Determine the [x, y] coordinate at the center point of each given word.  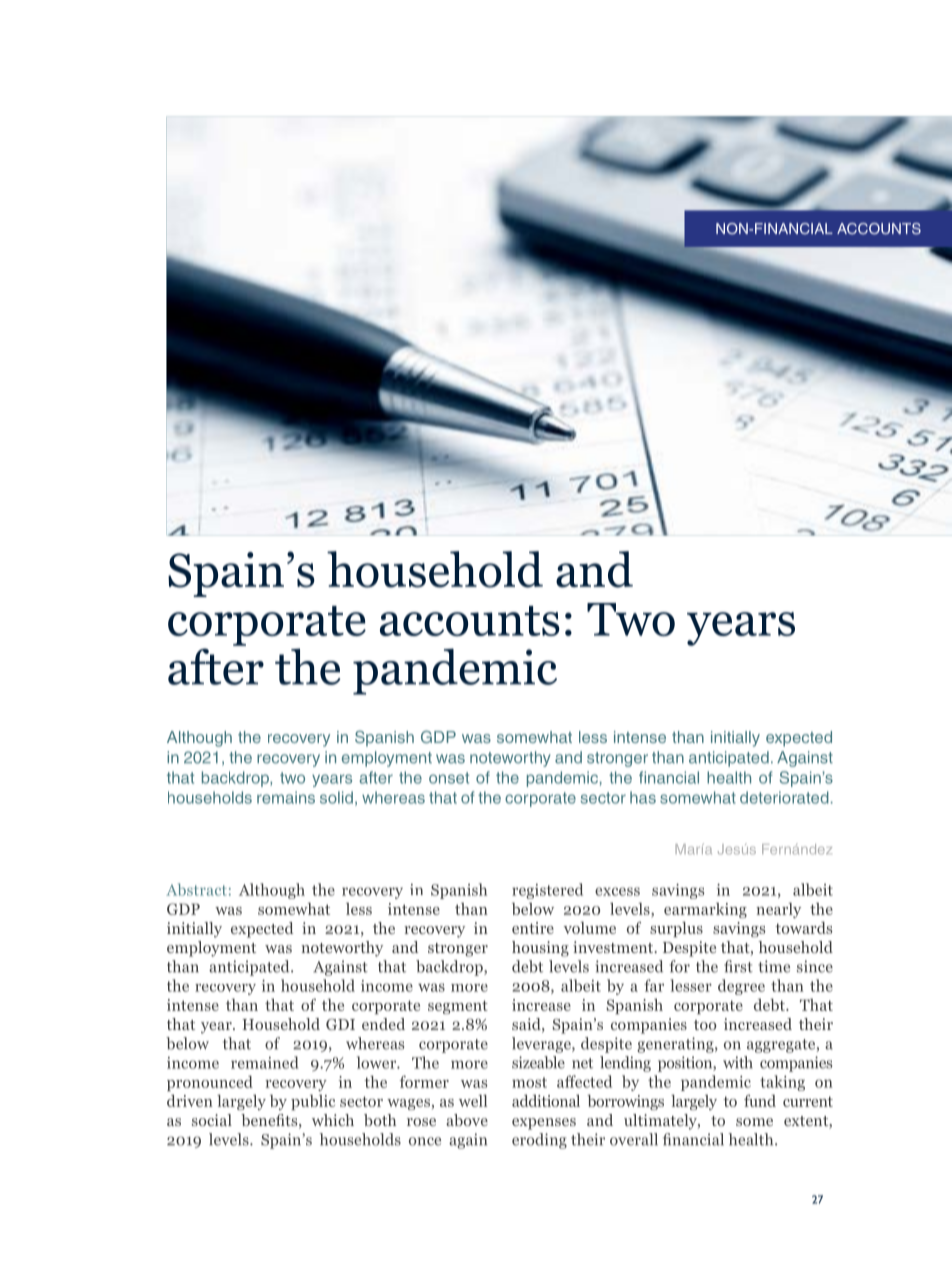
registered [547, 891]
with [738, 1062]
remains [286, 797]
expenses [544, 1124]
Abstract [196, 889]
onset [449, 778]
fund [760, 1100]
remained [265, 1062]
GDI [340, 1024]
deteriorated [784, 797]
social [212, 1120]
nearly [778, 910]
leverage [542, 1045]
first [738, 966]
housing [540, 949]
